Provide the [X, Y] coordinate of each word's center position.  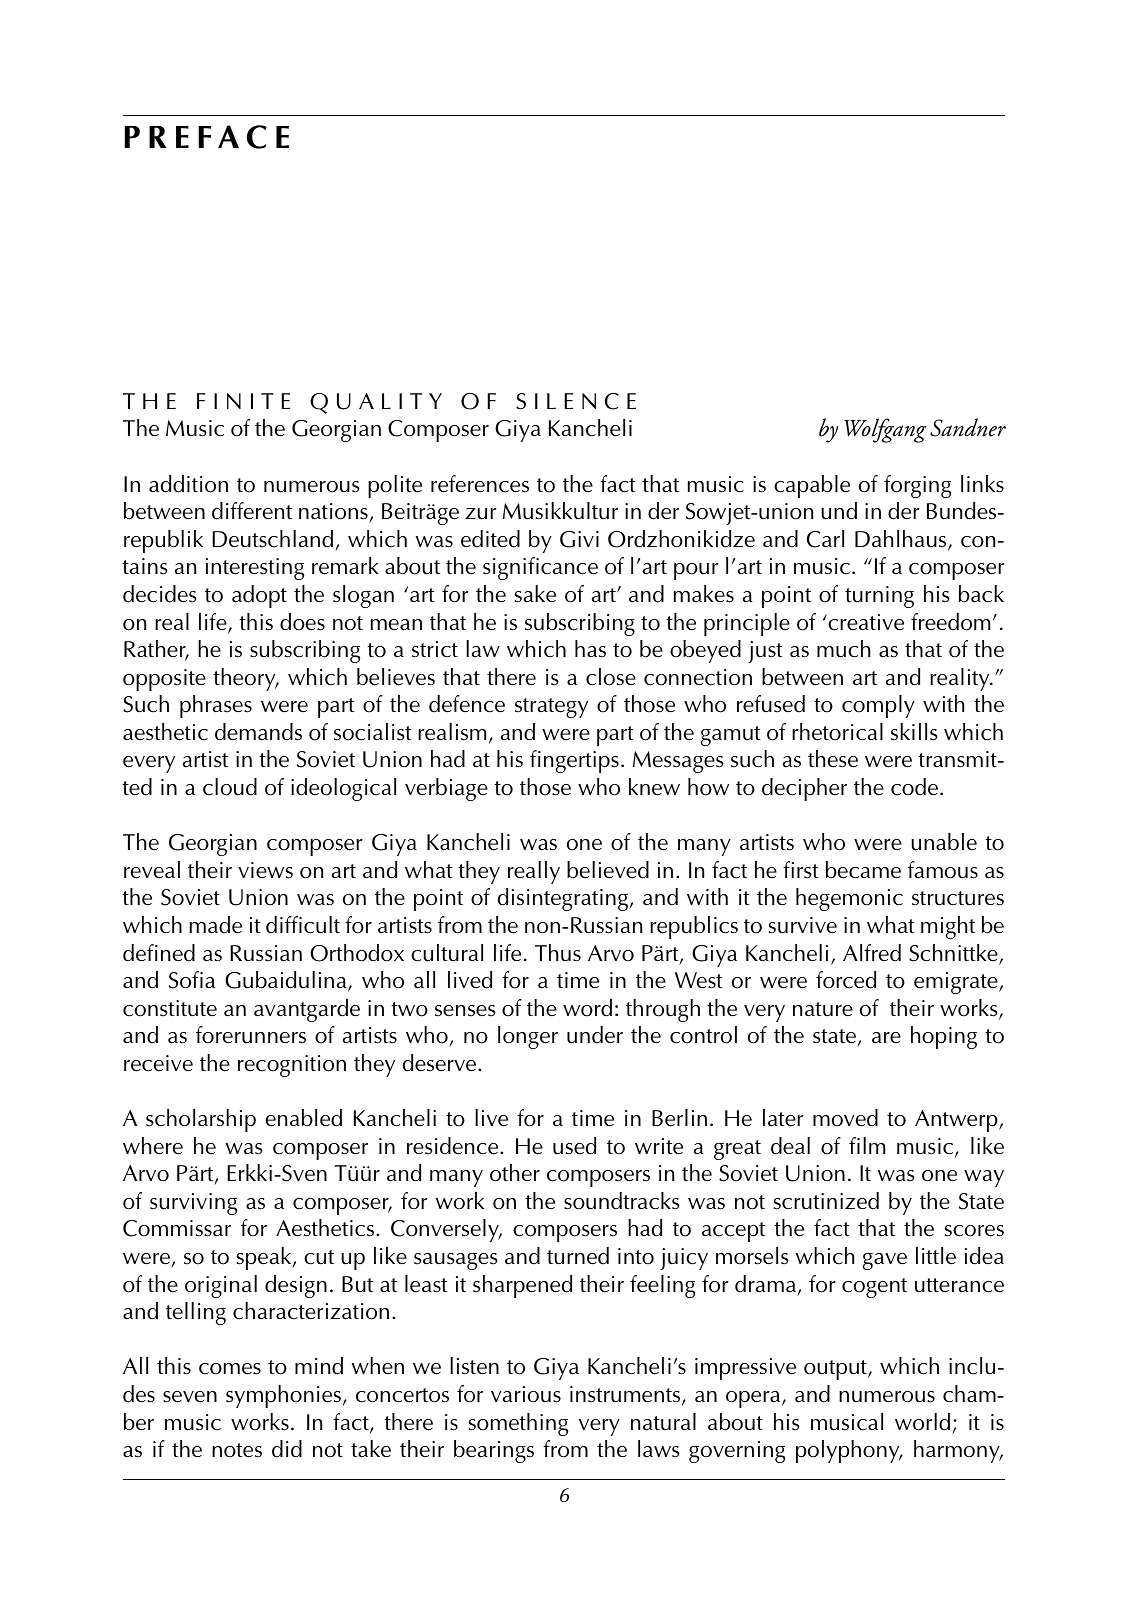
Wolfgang [885, 430]
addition [188, 484]
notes [237, 1450]
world [922, 1422]
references [480, 484]
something [518, 1424]
